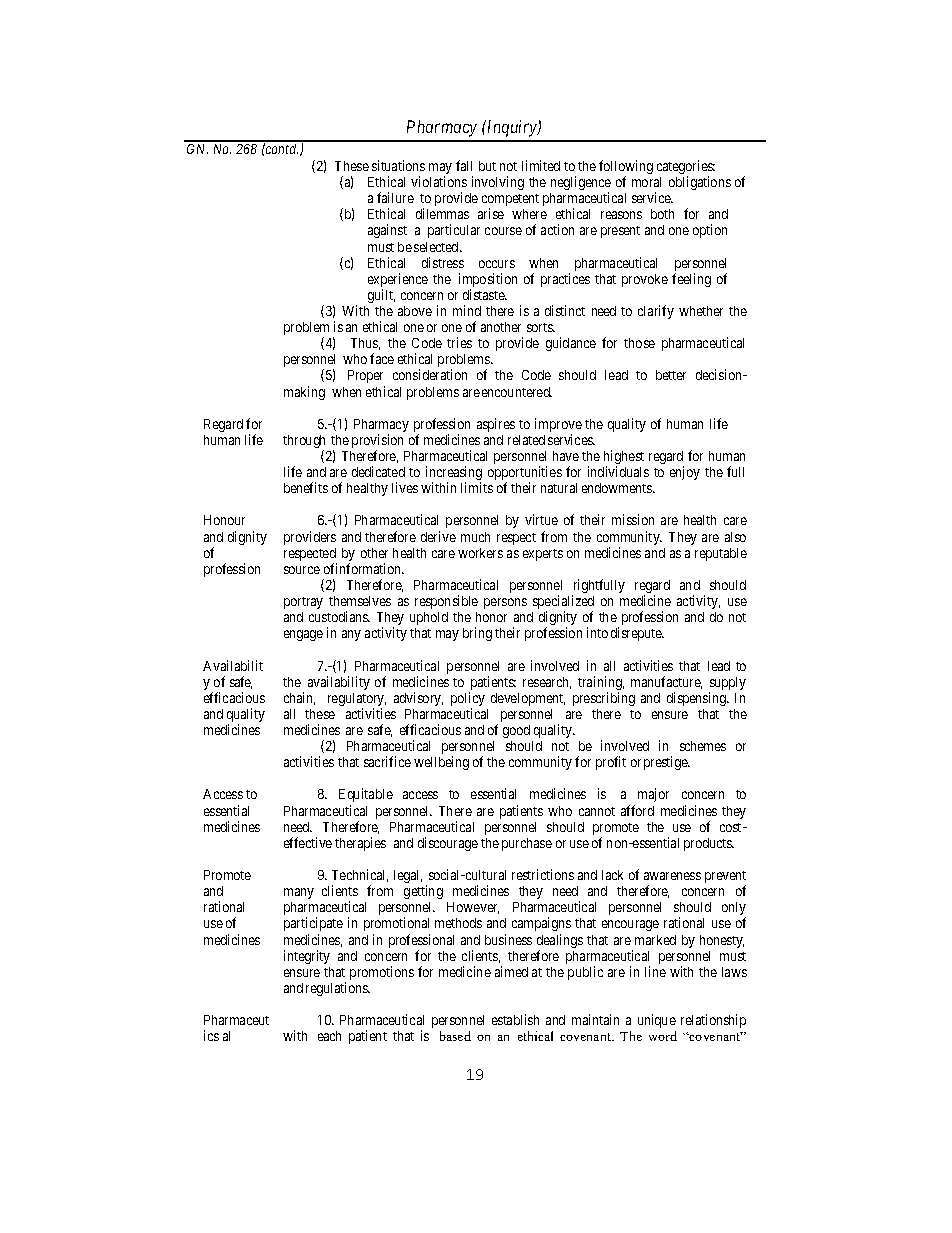  Describe the element at coordinates (498, 183) in the screenshot. I see `involving` at that location.
